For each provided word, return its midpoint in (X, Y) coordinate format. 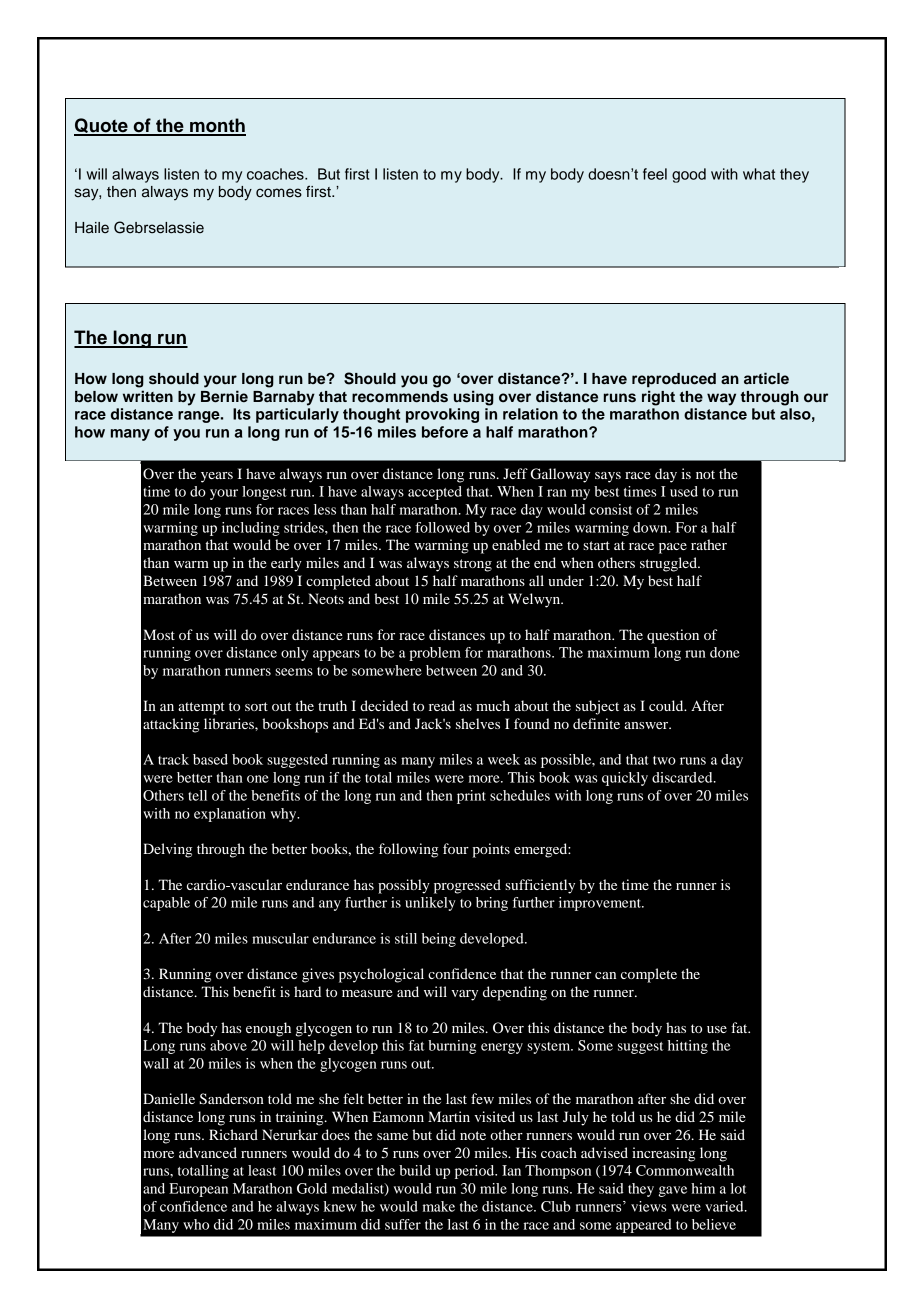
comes (279, 193)
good (689, 175)
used (684, 491)
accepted (435, 493)
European (198, 1190)
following (408, 850)
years (217, 477)
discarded (683, 777)
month (217, 126)
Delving (167, 850)
